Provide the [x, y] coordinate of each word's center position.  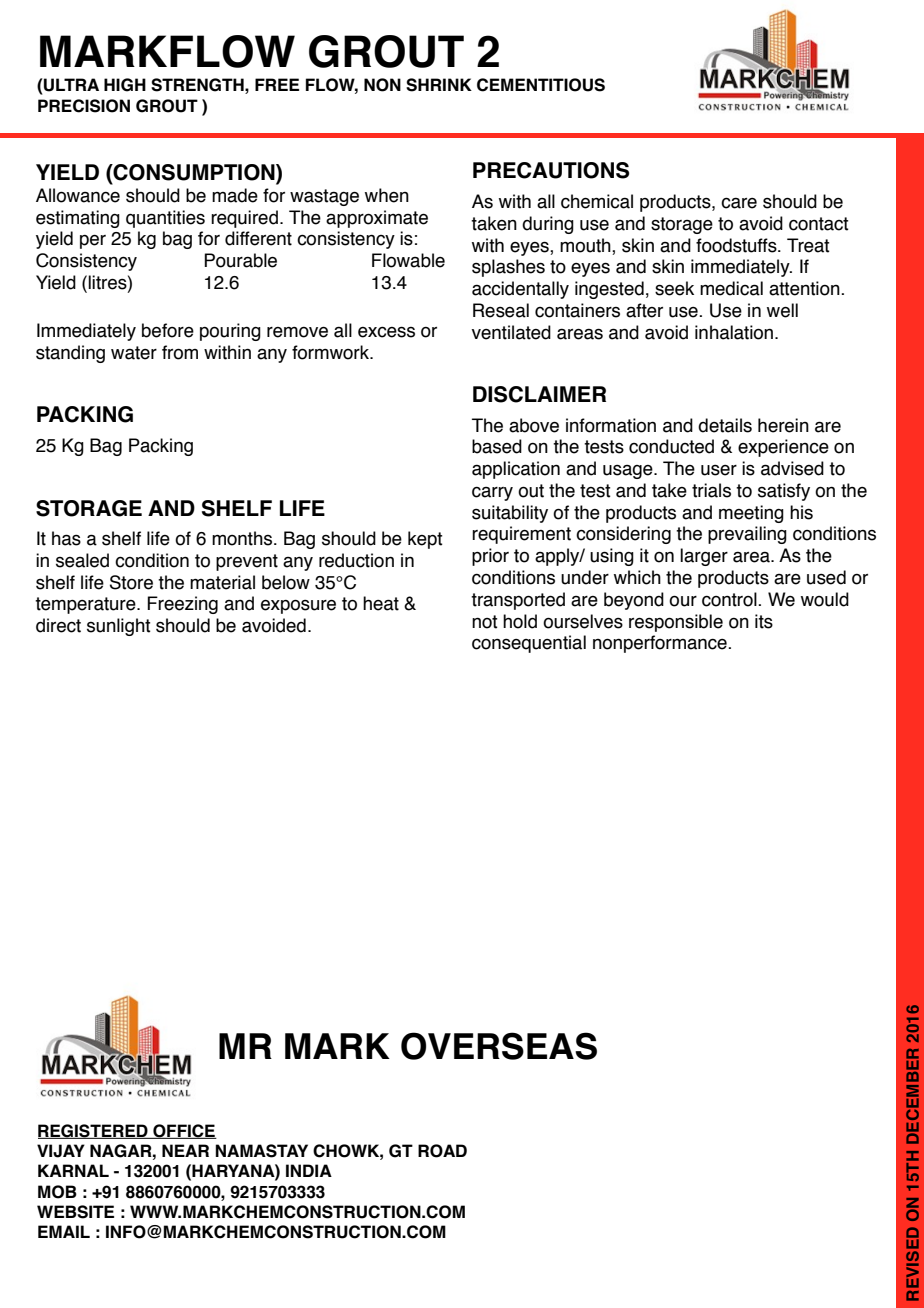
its [764, 621]
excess [386, 332]
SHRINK [439, 85]
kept [425, 540]
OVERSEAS [499, 1046]
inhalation [735, 332]
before [168, 330]
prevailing [747, 535]
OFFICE [184, 1131]
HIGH [125, 85]
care [739, 203]
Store [131, 582]
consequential [529, 644]
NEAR [185, 1150]
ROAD [442, 1151]
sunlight [119, 627]
